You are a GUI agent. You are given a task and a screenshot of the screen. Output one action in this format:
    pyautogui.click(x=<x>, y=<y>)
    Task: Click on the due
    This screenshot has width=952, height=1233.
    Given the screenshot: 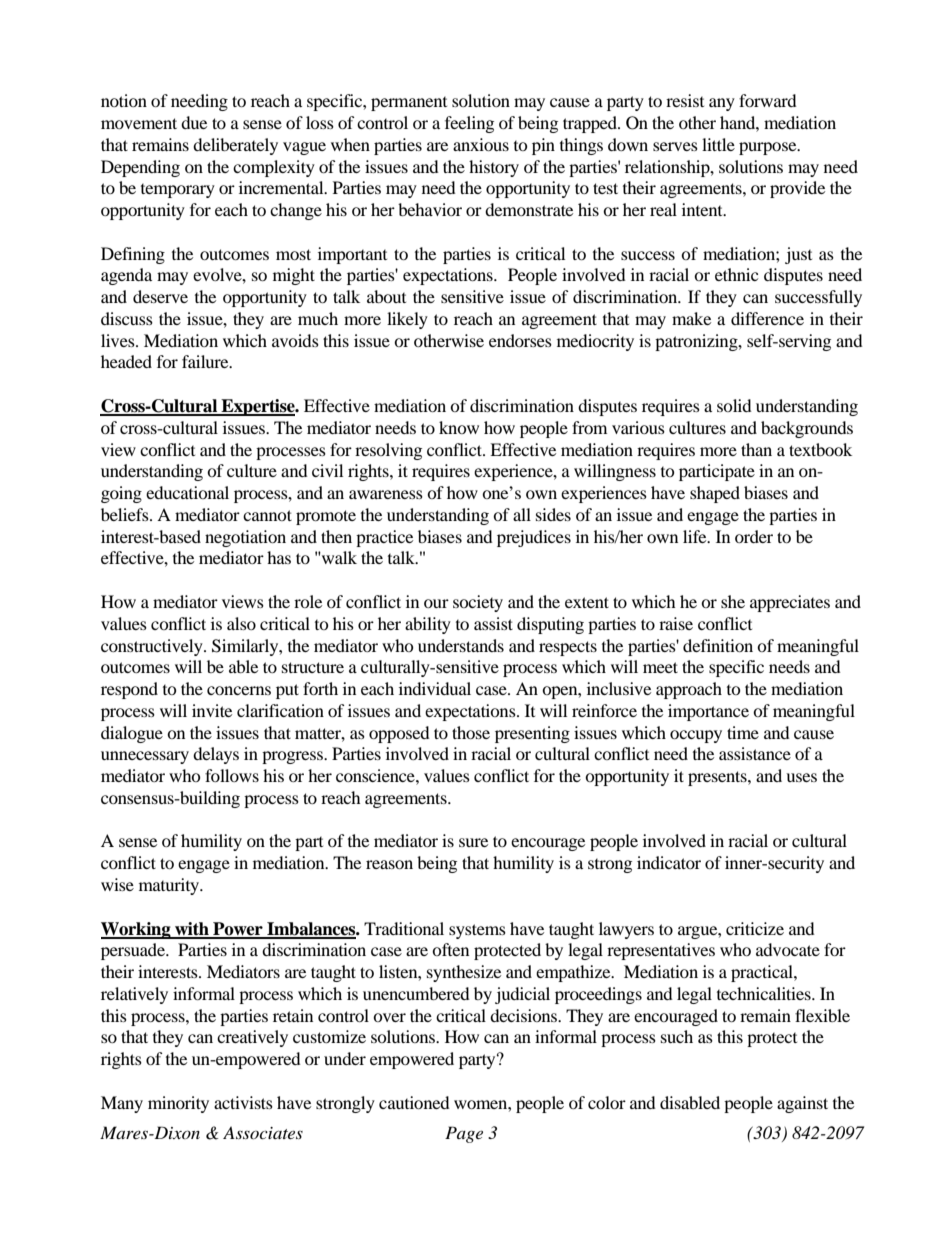 What is the action you would take?
    pyautogui.click(x=194, y=122)
